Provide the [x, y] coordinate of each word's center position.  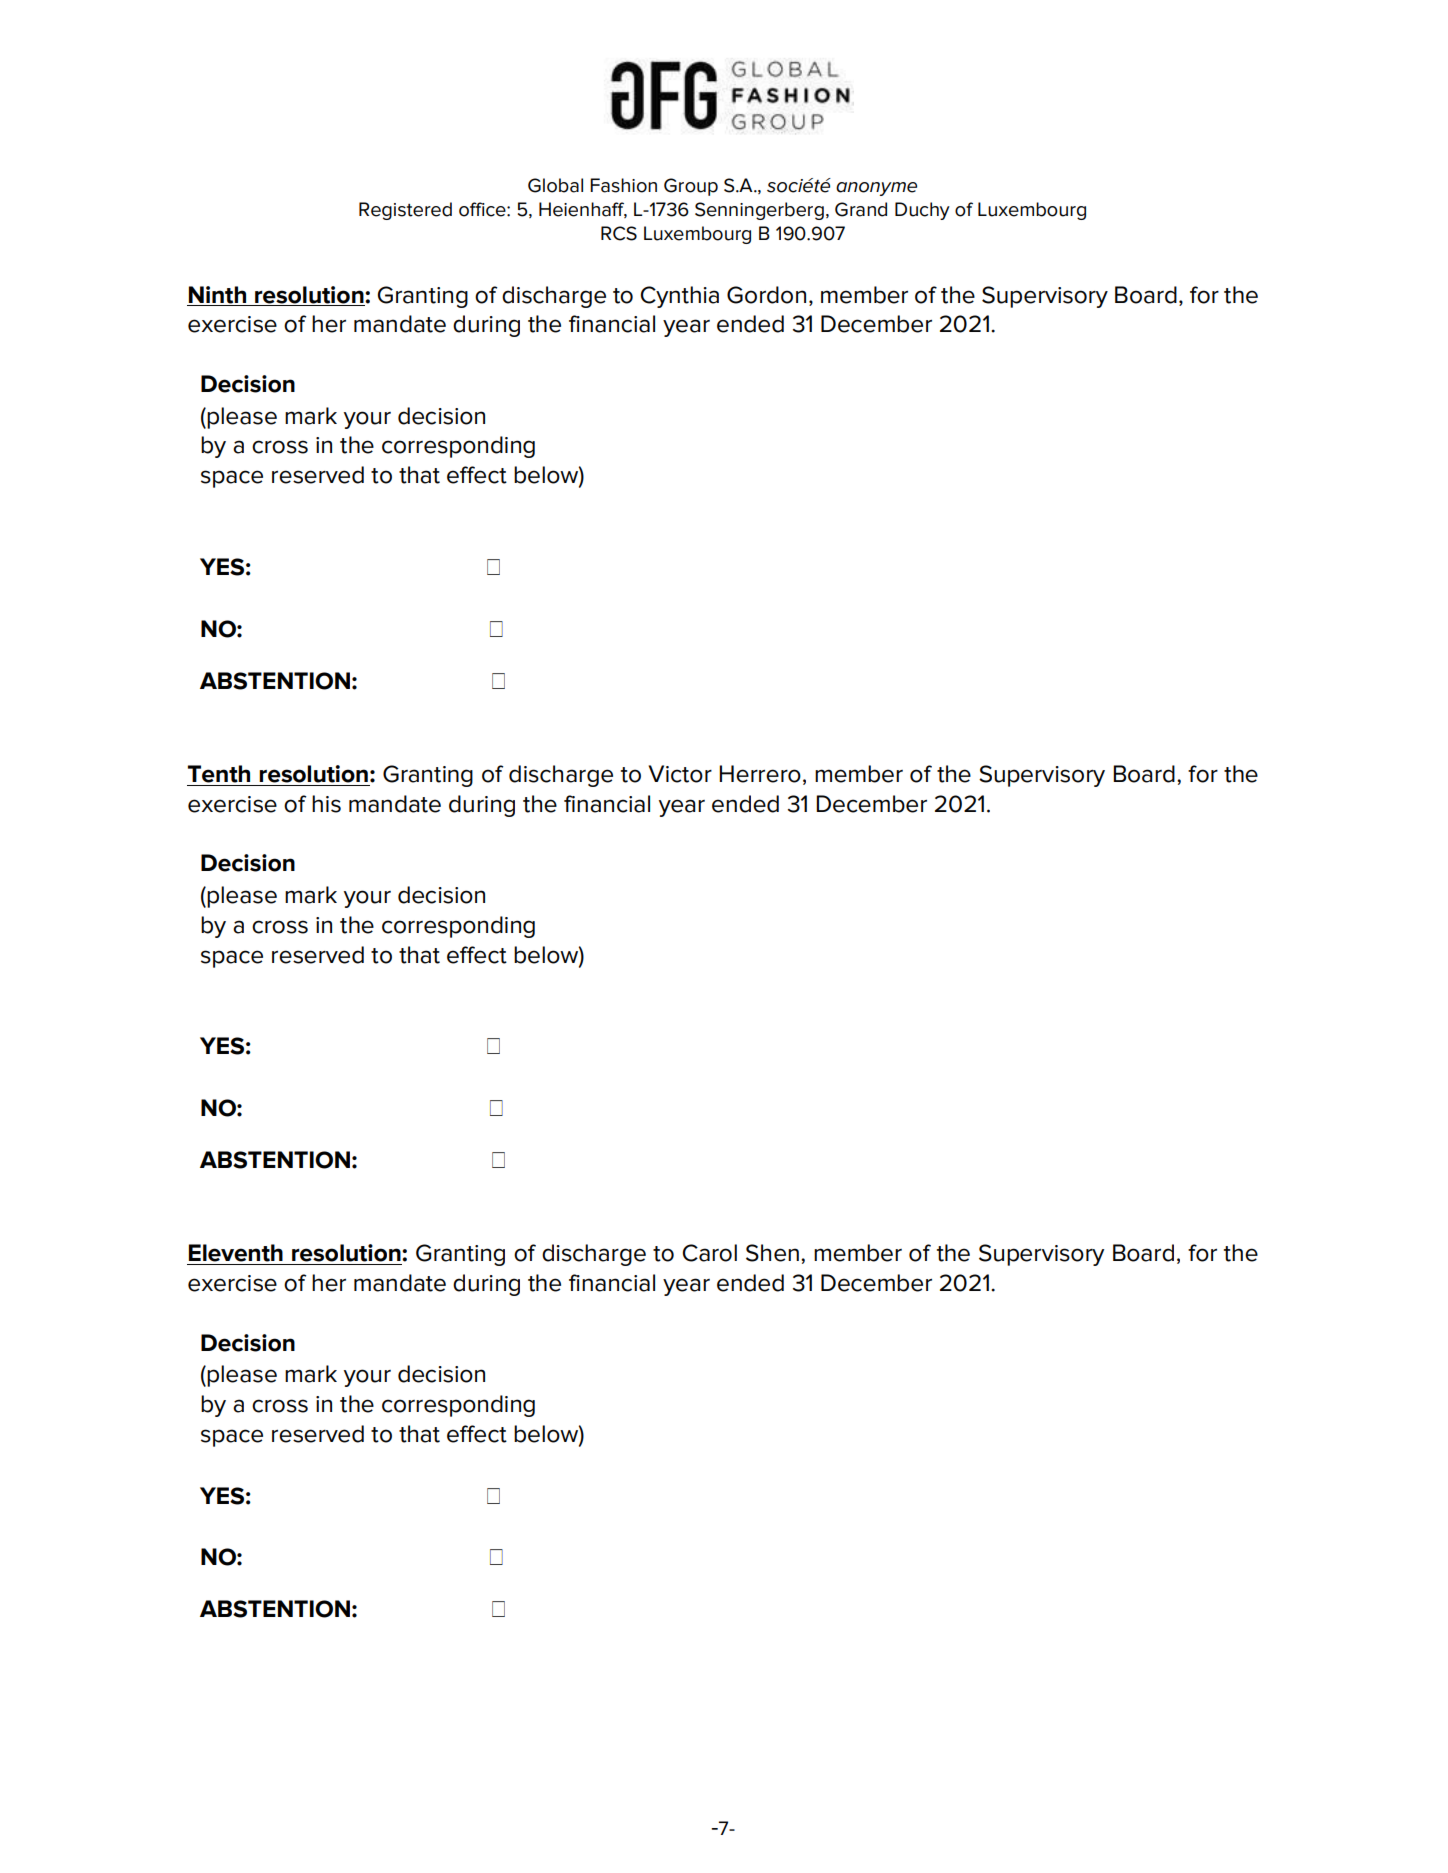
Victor [680, 774]
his [326, 804]
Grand [861, 209]
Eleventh [236, 1253]
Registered [405, 211]
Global [555, 185]
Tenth [219, 774]
